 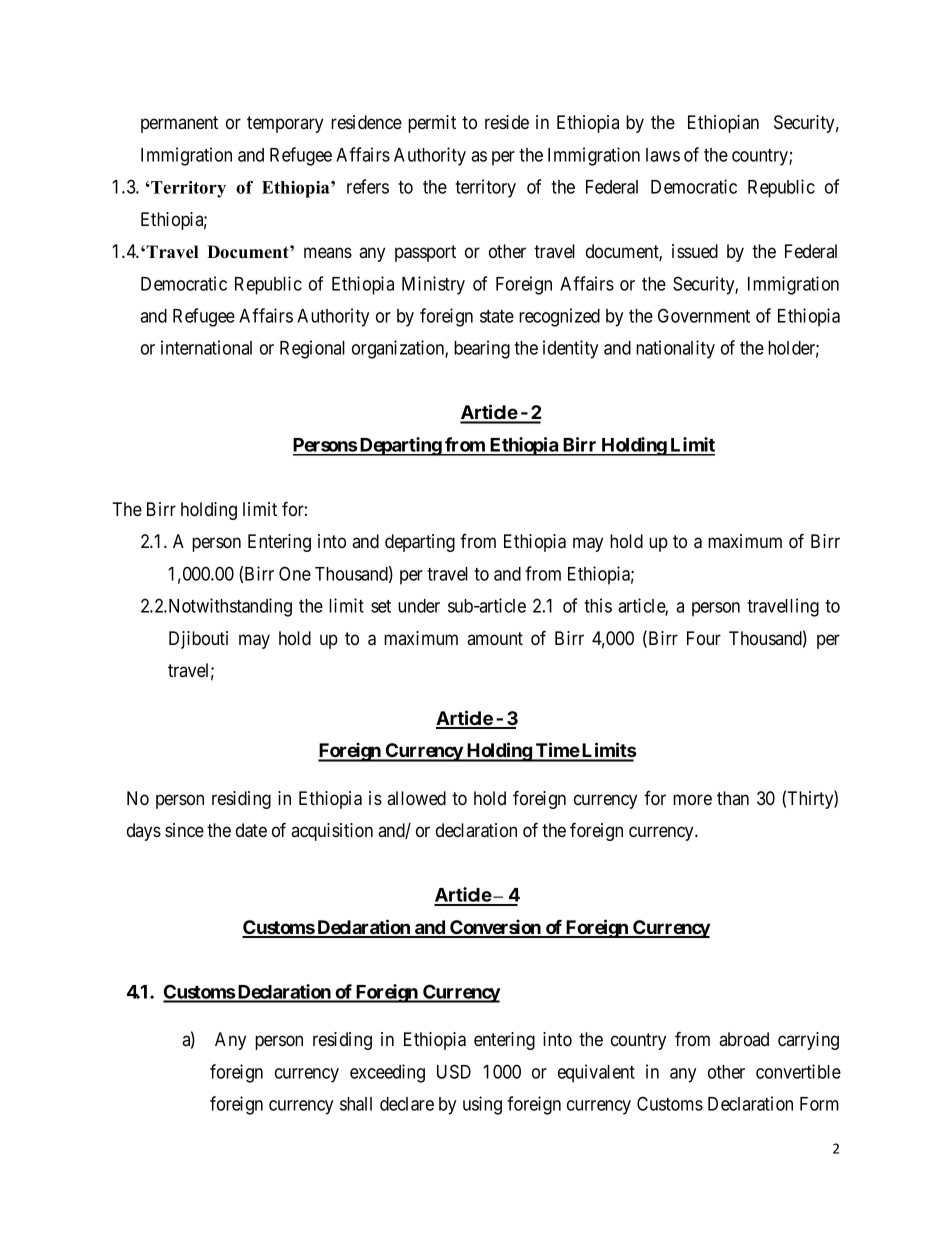 I want to click on shall, so click(x=356, y=1104).
